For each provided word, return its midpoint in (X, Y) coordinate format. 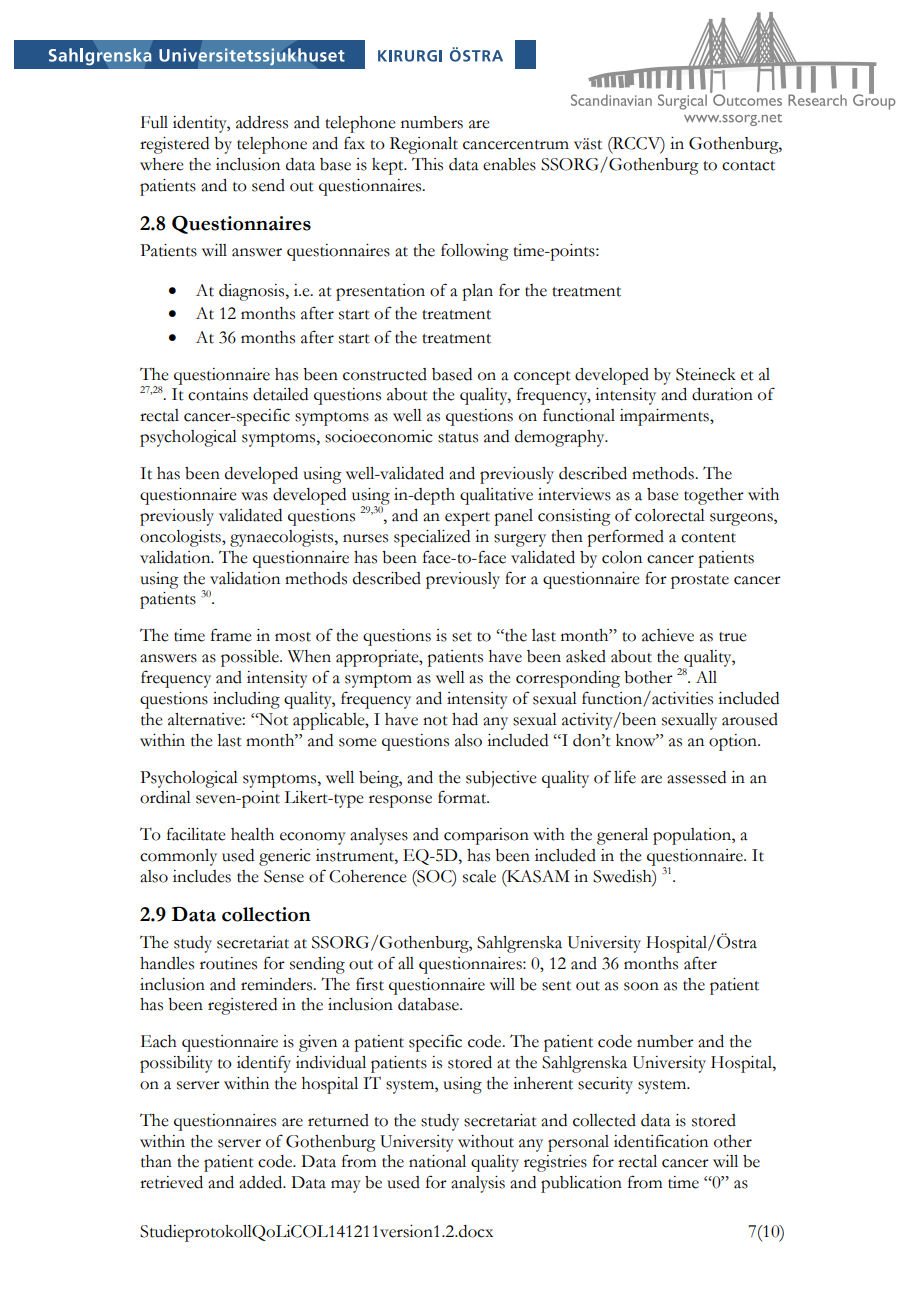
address (262, 122)
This (427, 164)
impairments (665, 417)
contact (748, 166)
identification (661, 1141)
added (262, 1182)
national (437, 1161)
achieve (668, 635)
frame (231, 635)
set (462, 637)
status (458, 438)
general (622, 836)
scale (479, 876)
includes (202, 876)
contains (218, 394)
